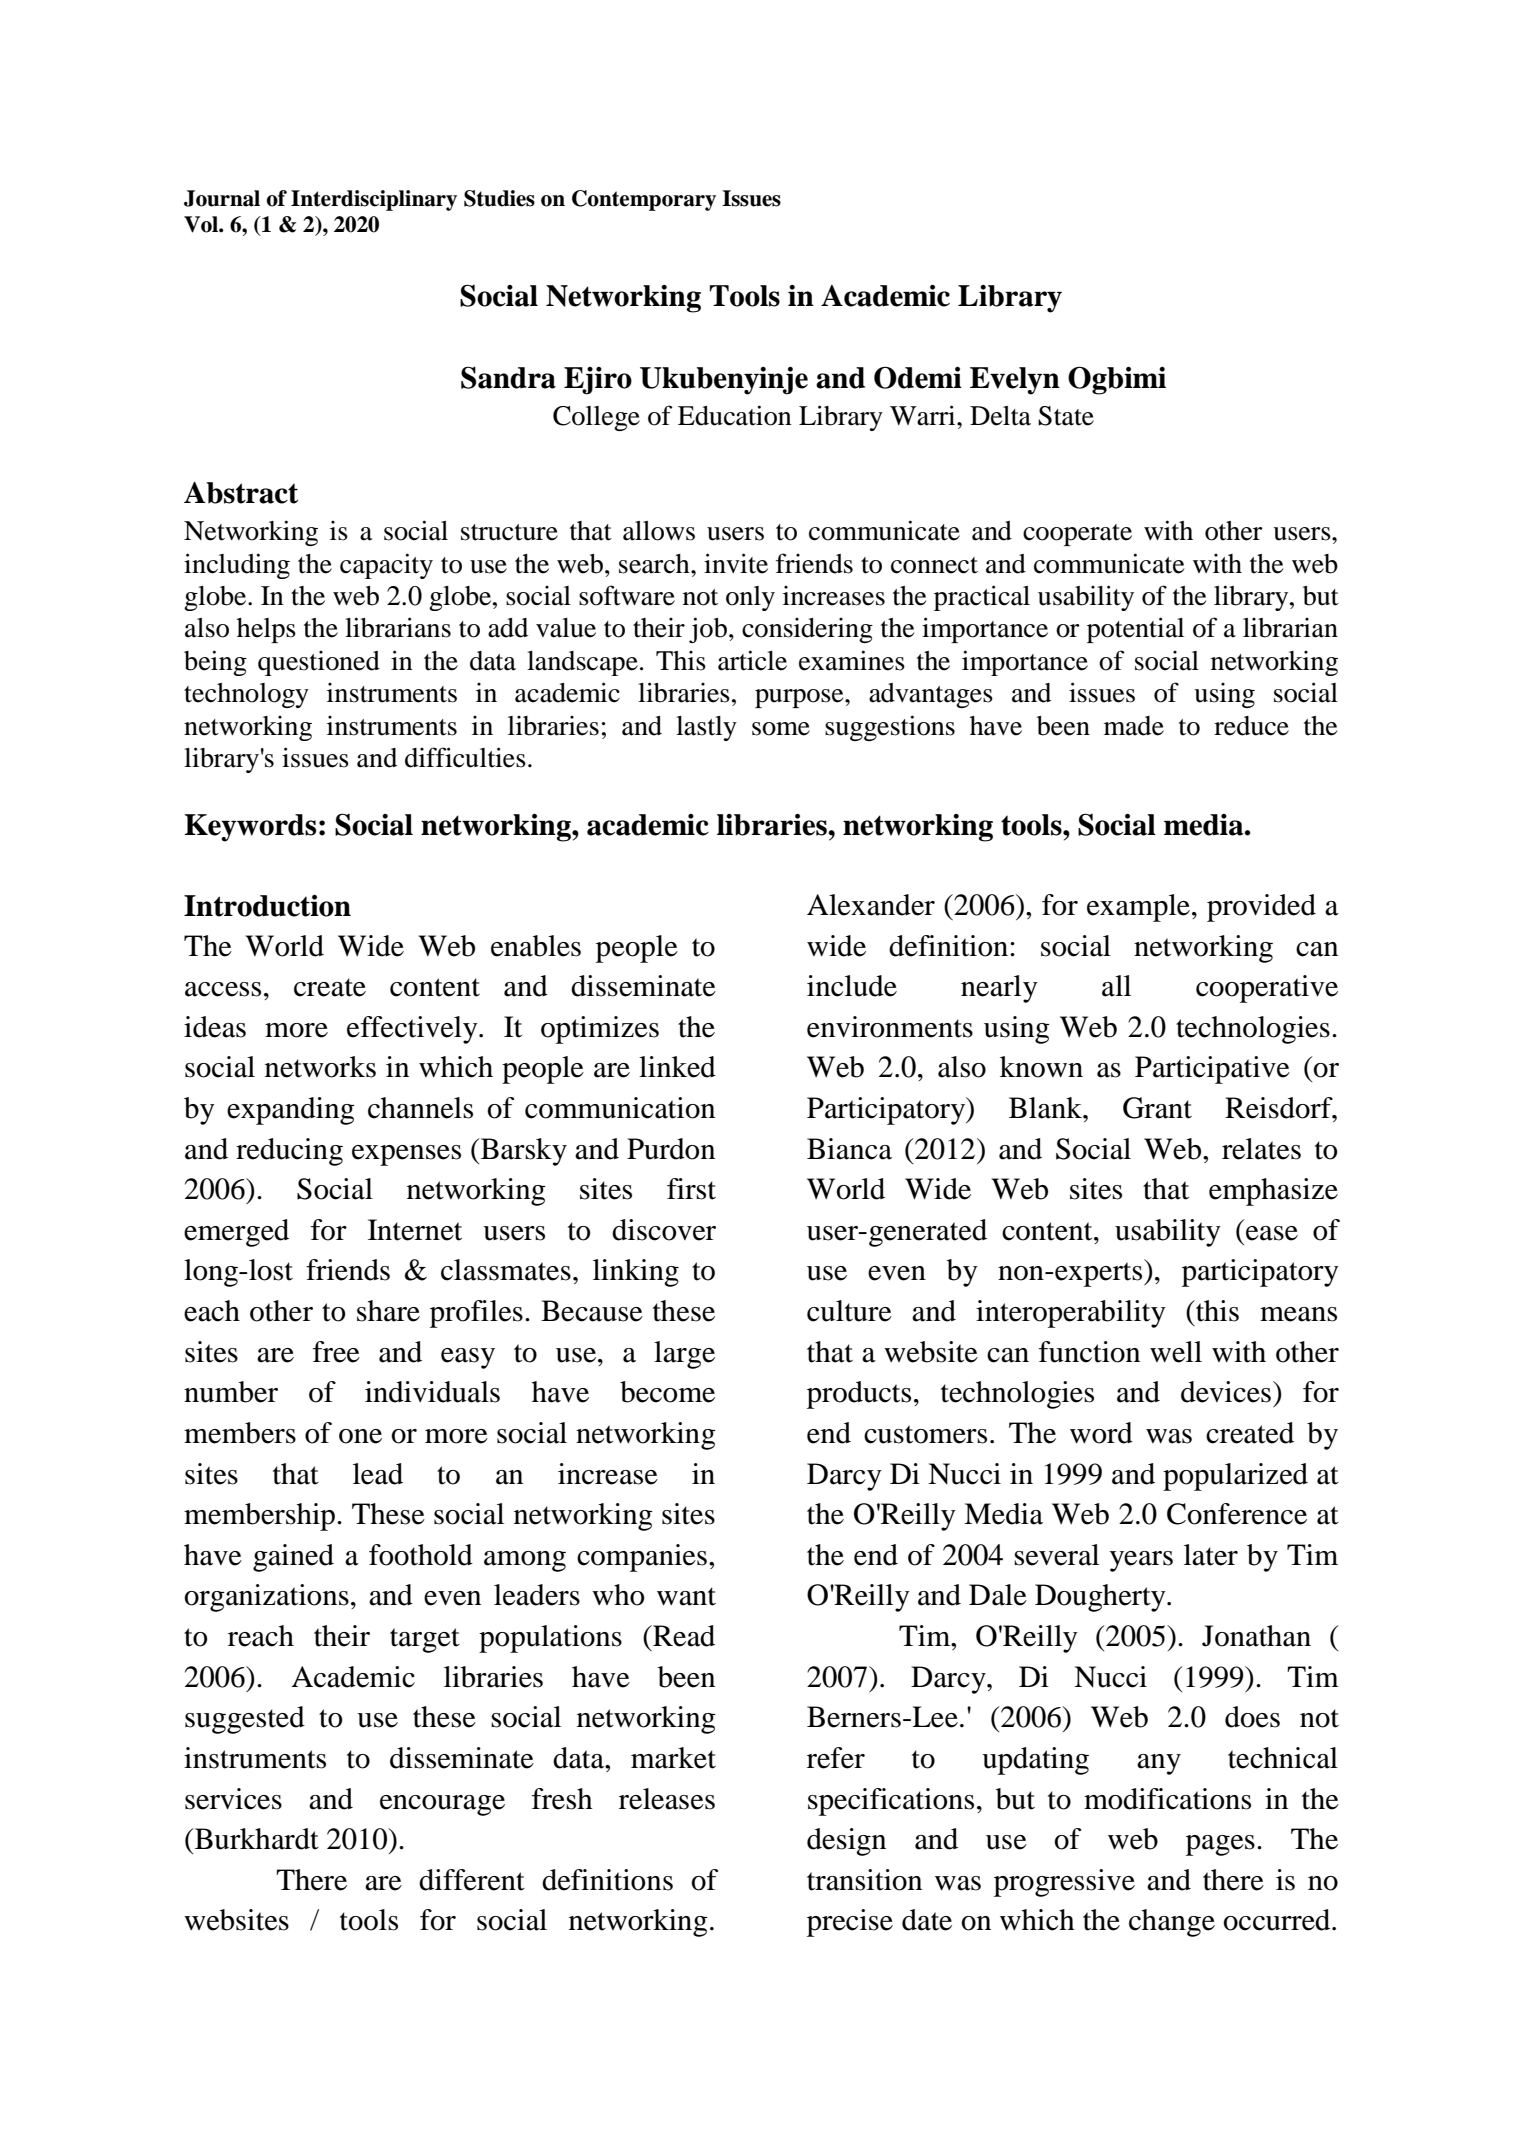  Describe the element at coordinates (846, 1842) in the screenshot. I see `design` at that location.
